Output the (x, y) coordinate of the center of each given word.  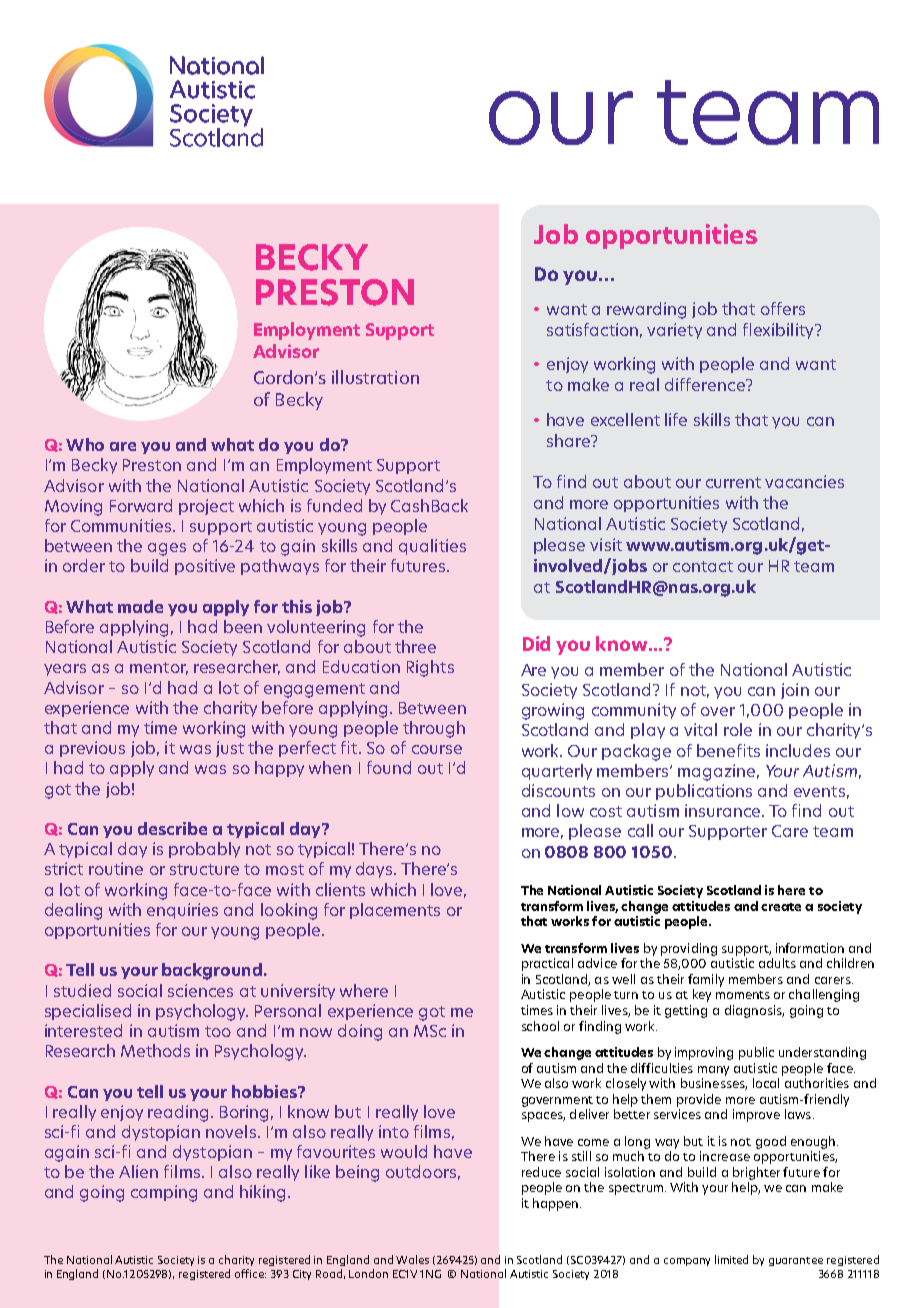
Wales (412, 1259)
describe (172, 828)
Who (85, 444)
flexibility (779, 331)
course (437, 749)
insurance (722, 810)
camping (164, 1193)
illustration (375, 377)
